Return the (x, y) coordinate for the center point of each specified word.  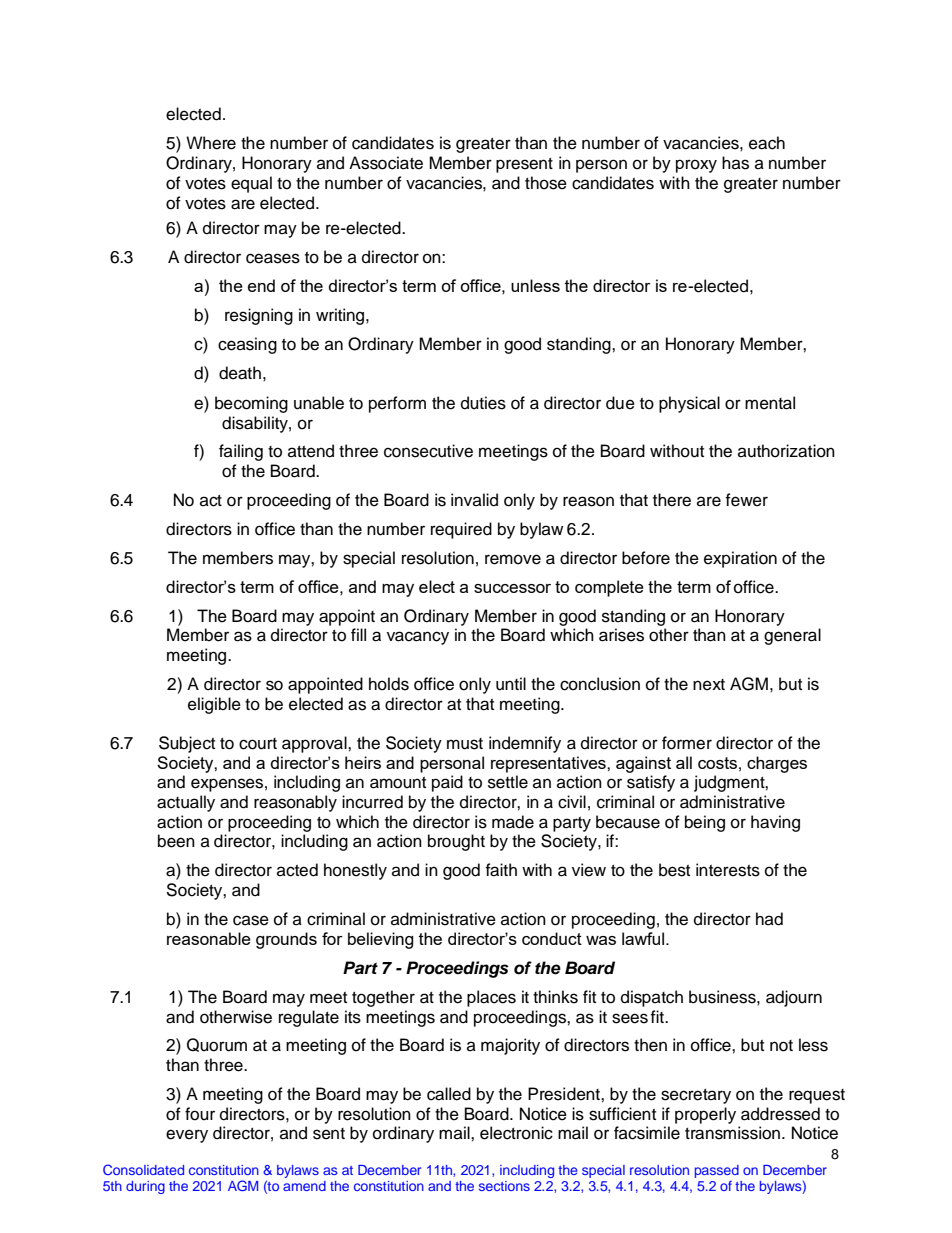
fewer (746, 500)
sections (504, 1186)
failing (241, 452)
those (546, 183)
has (735, 163)
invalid (474, 500)
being (705, 823)
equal (251, 184)
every (187, 1136)
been (176, 841)
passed (717, 1171)
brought (456, 842)
